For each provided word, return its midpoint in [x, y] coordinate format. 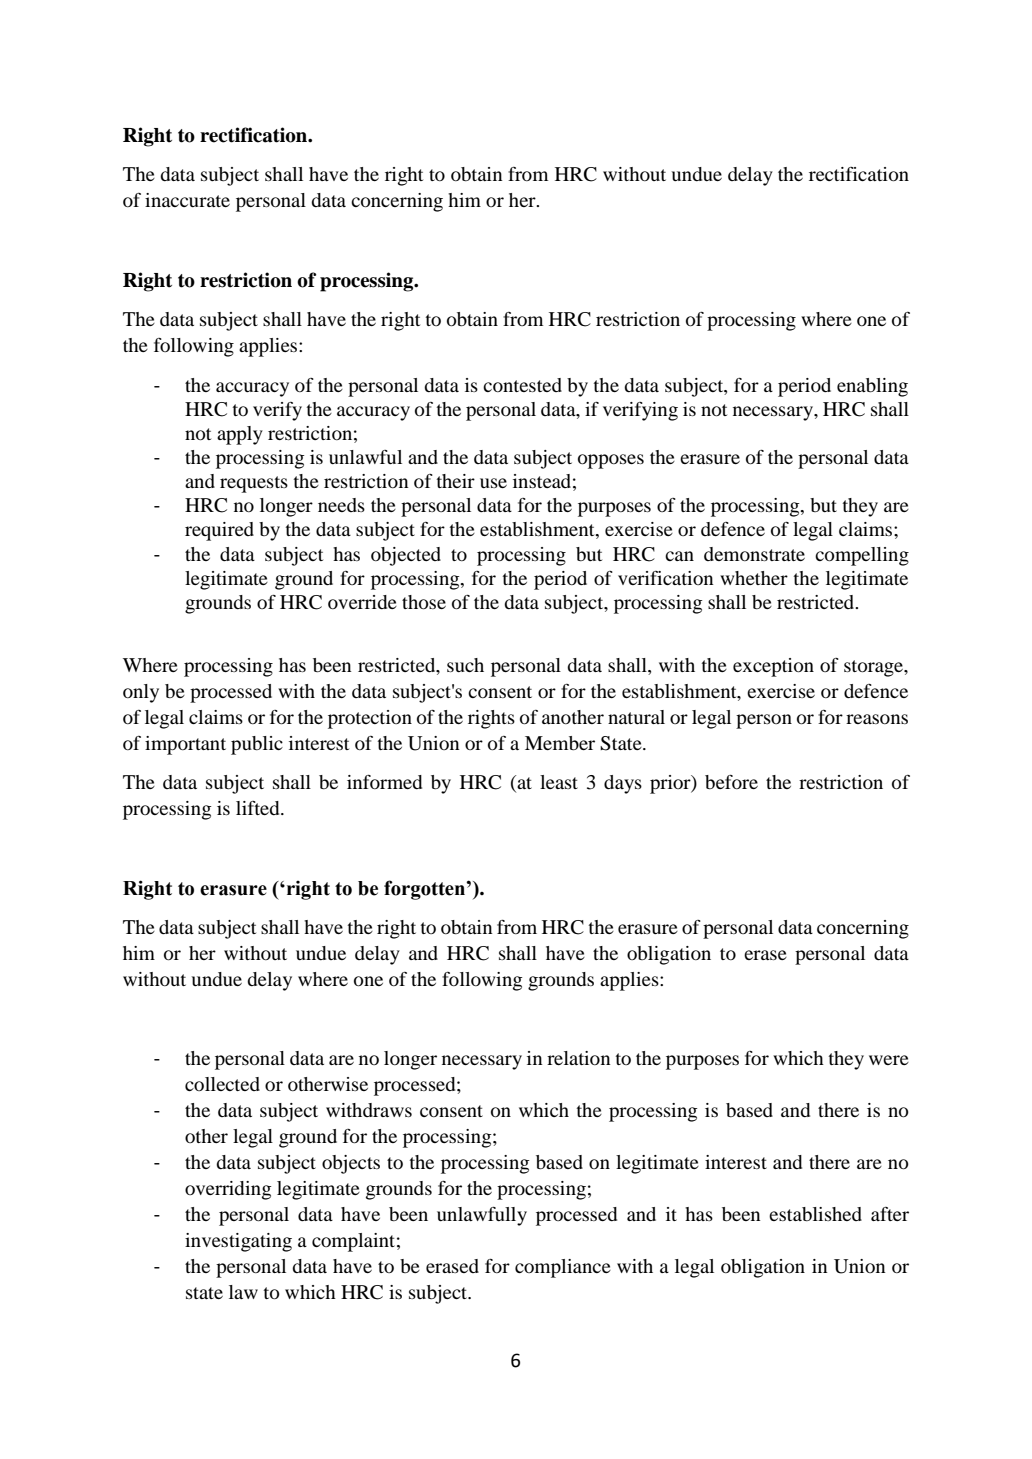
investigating [238, 1242]
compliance [563, 1268]
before [731, 782]
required [219, 531]
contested [522, 385]
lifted [259, 808]
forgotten [425, 890]
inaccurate [187, 200]
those [424, 602]
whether [754, 578]
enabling [872, 387]
